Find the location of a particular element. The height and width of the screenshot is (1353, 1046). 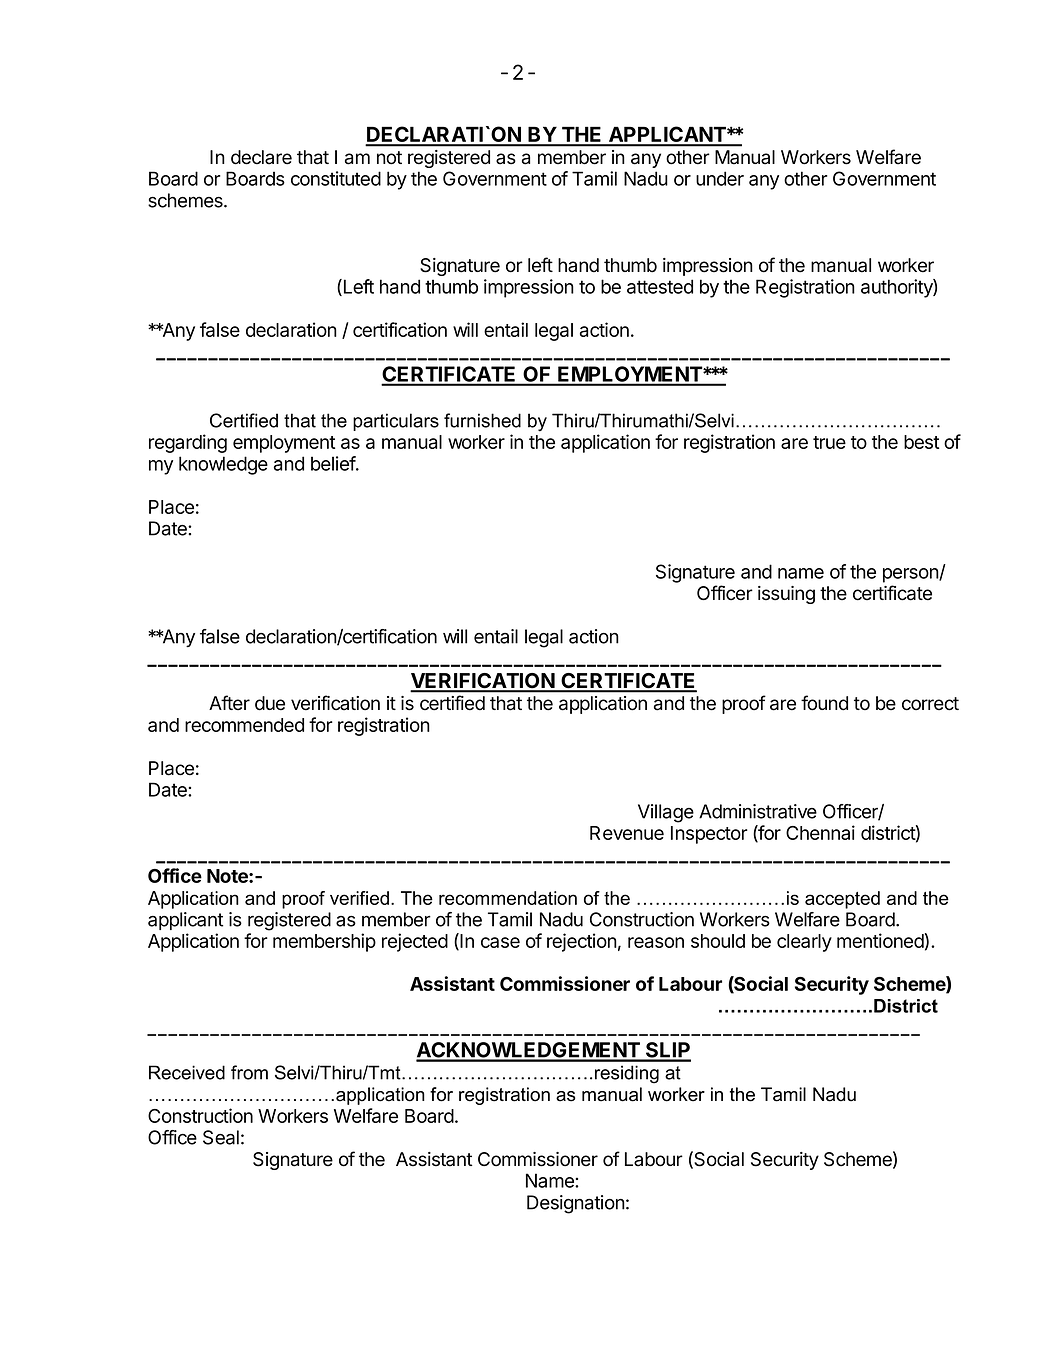

declare is located at coordinates (261, 157).
